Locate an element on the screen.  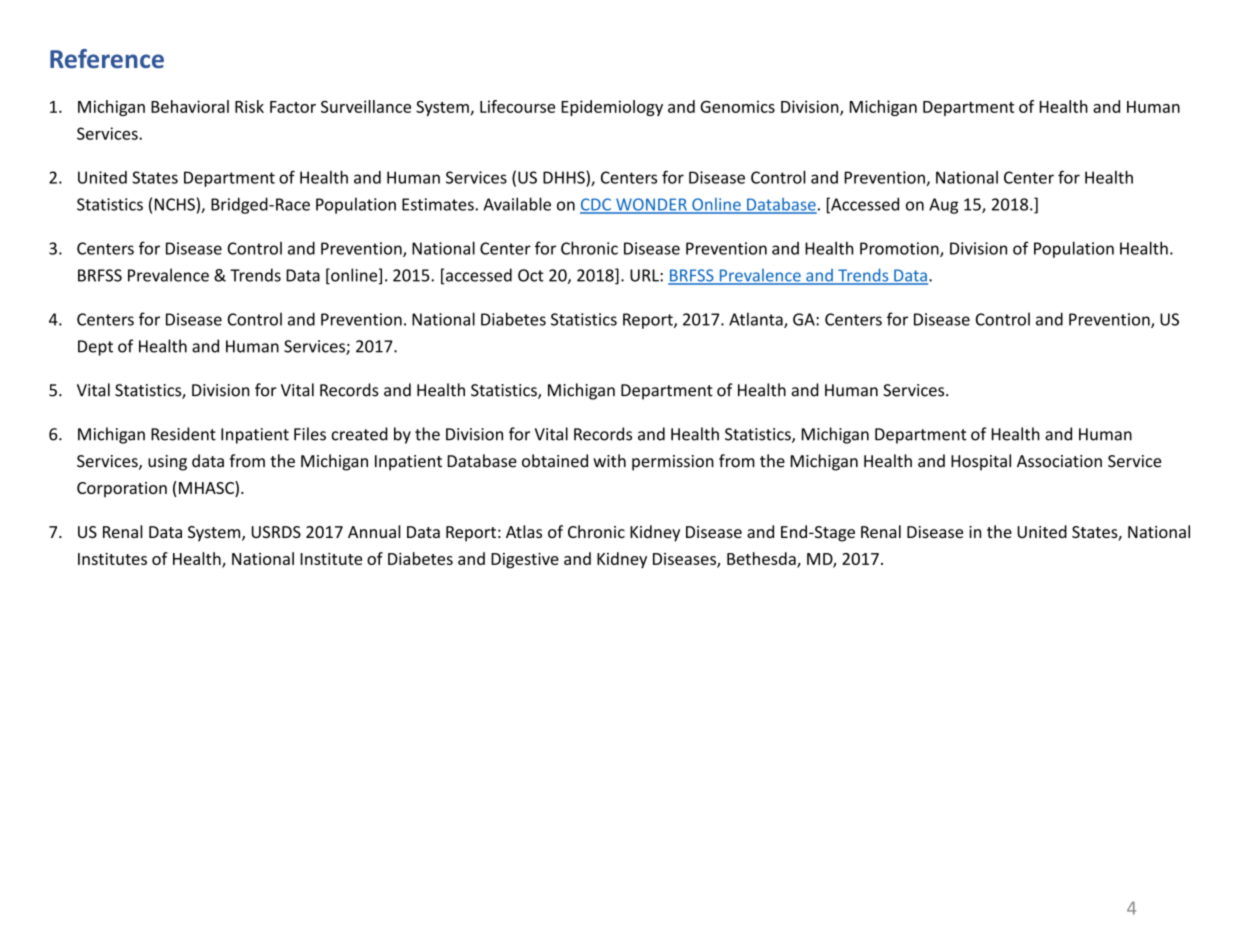
Annual is located at coordinates (374, 531).
